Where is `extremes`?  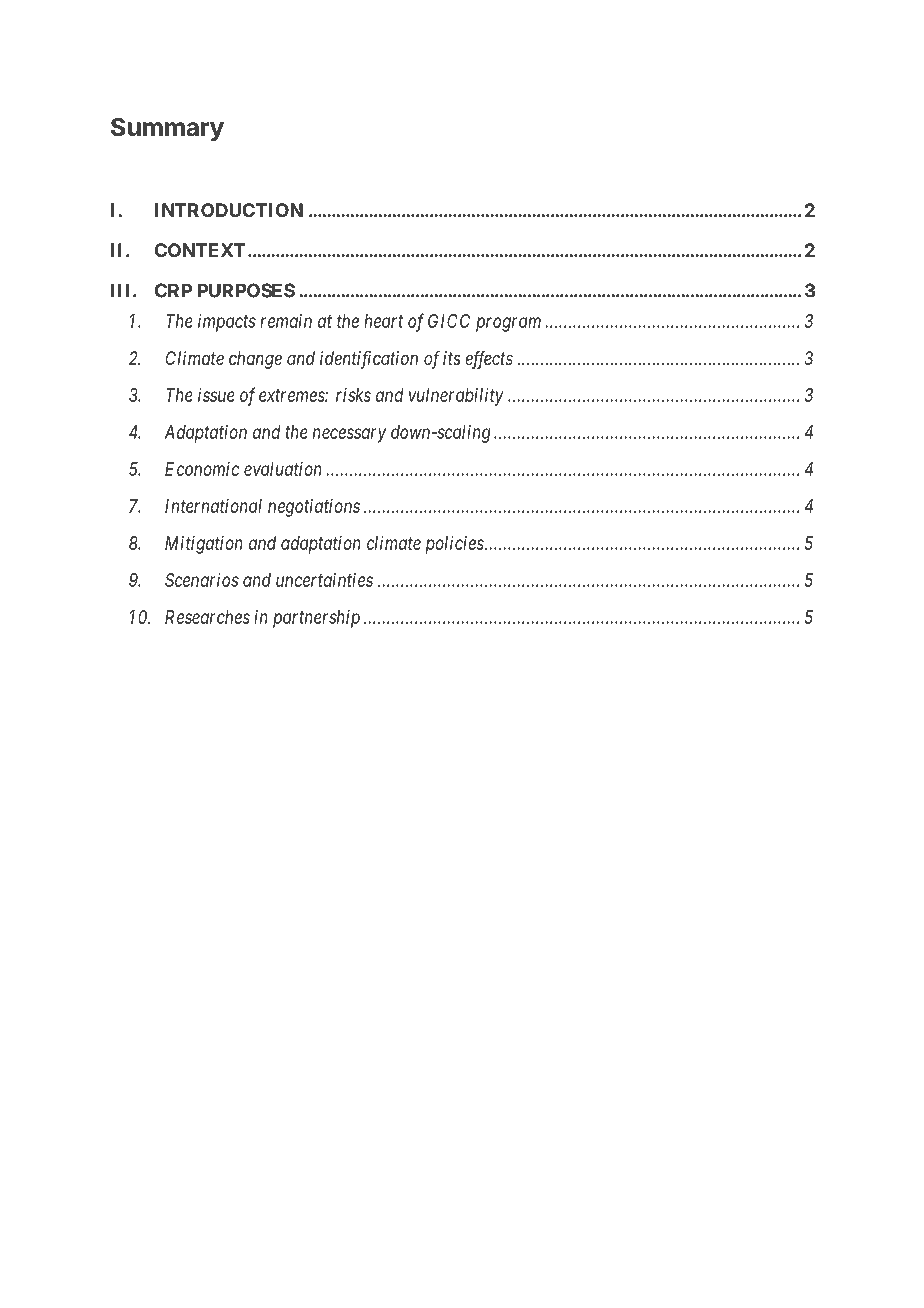 extremes is located at coordinates (292, 395).
